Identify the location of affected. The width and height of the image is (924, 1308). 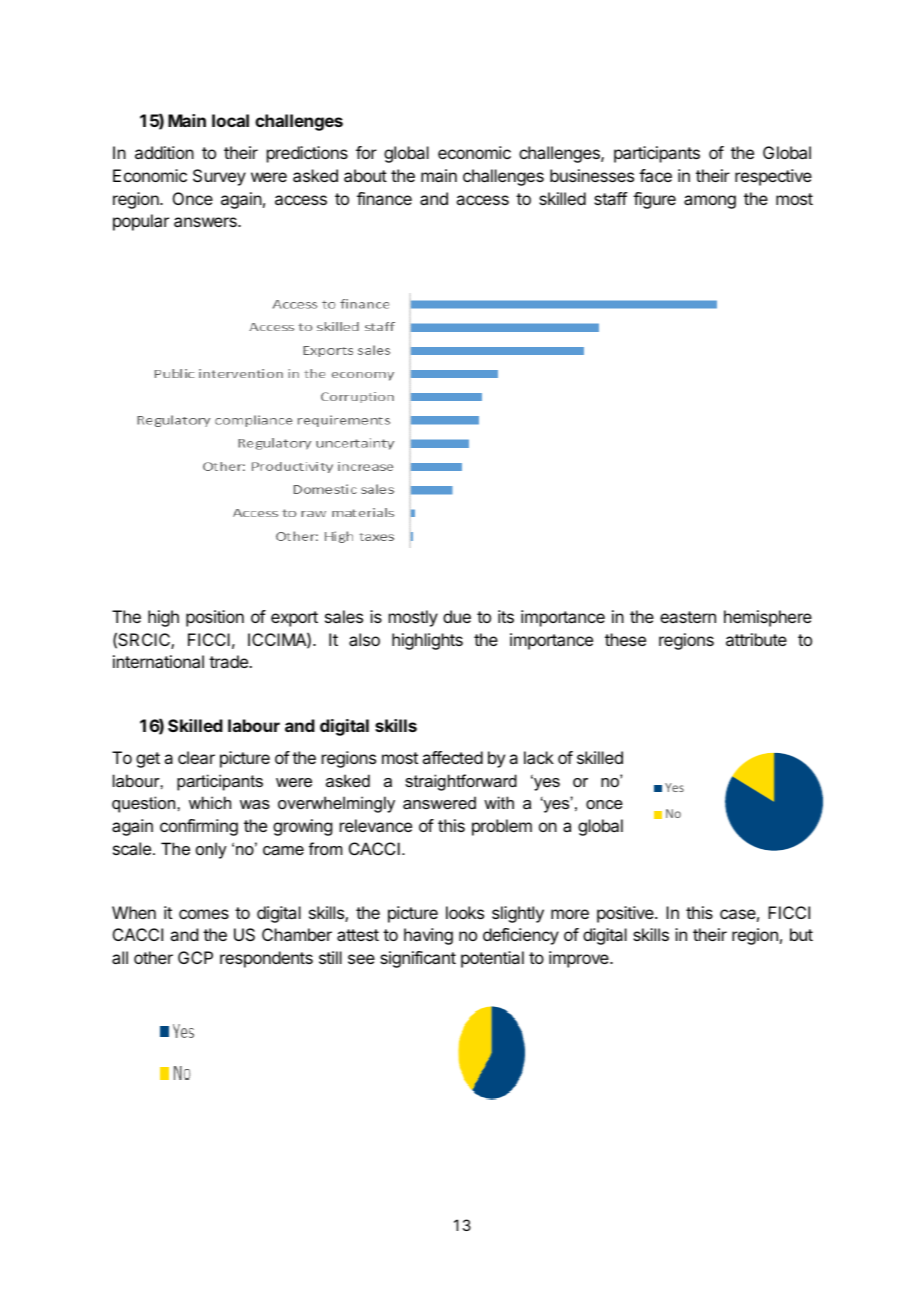
(452, 757).
